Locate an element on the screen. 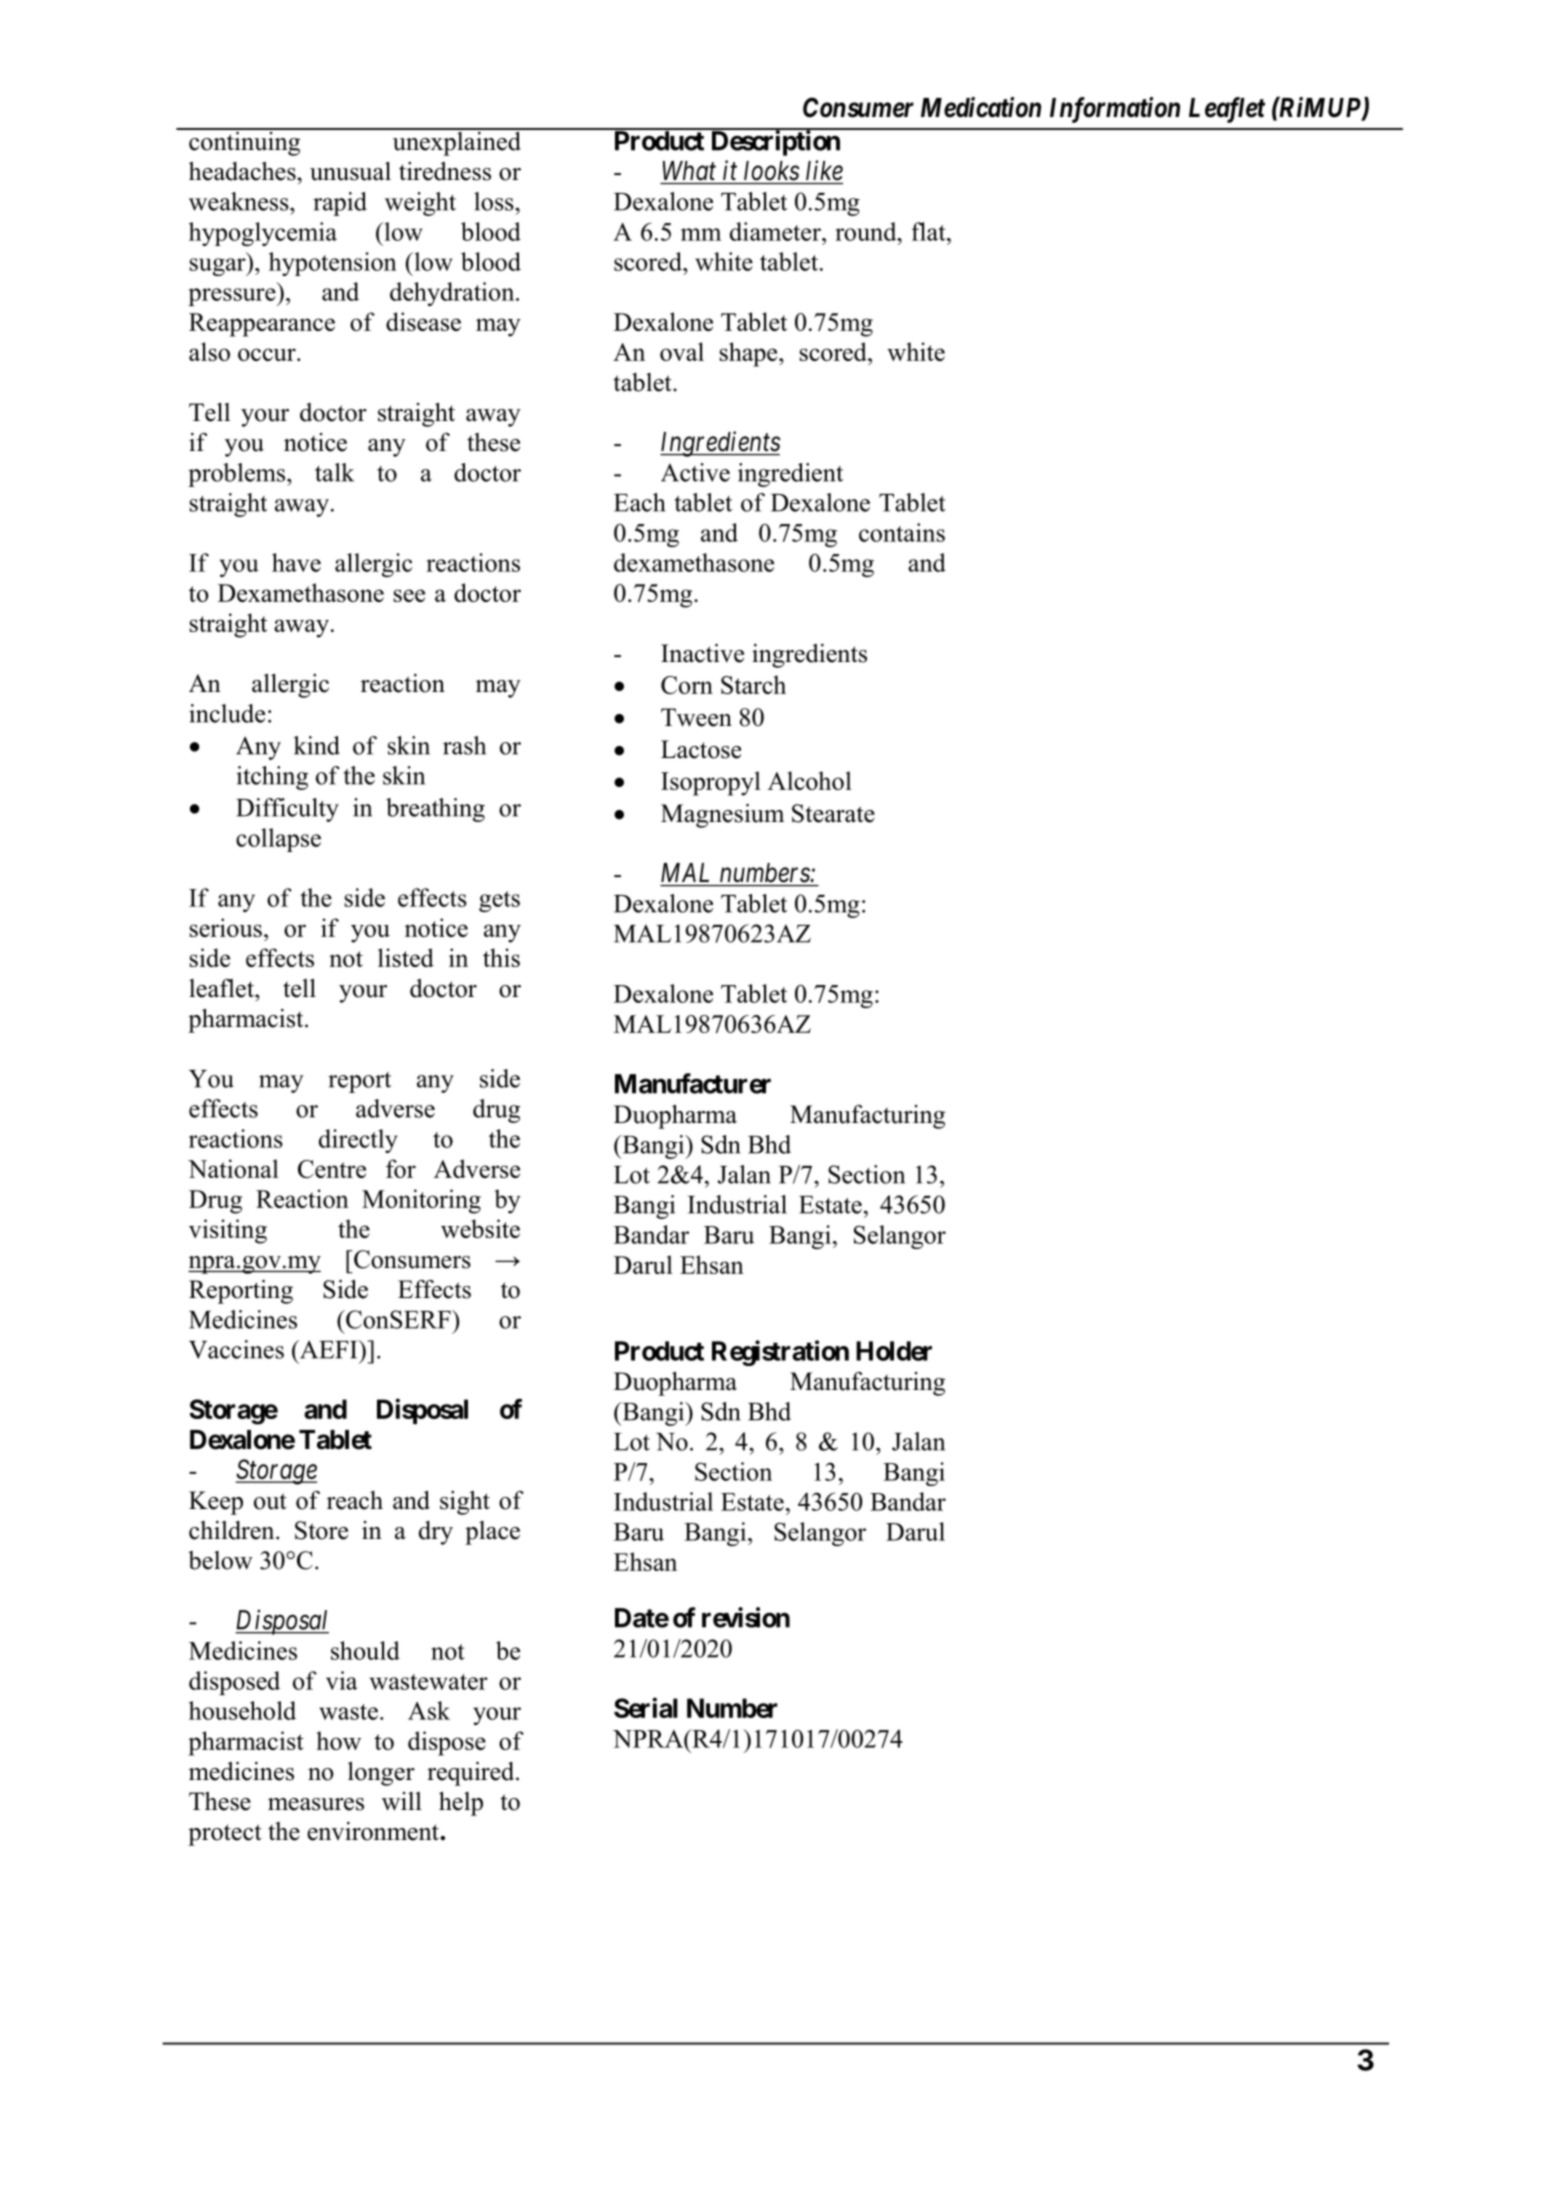 The width and height of the screenshot is (1559, 2205). unusual is located at coordinates (350, 171).
